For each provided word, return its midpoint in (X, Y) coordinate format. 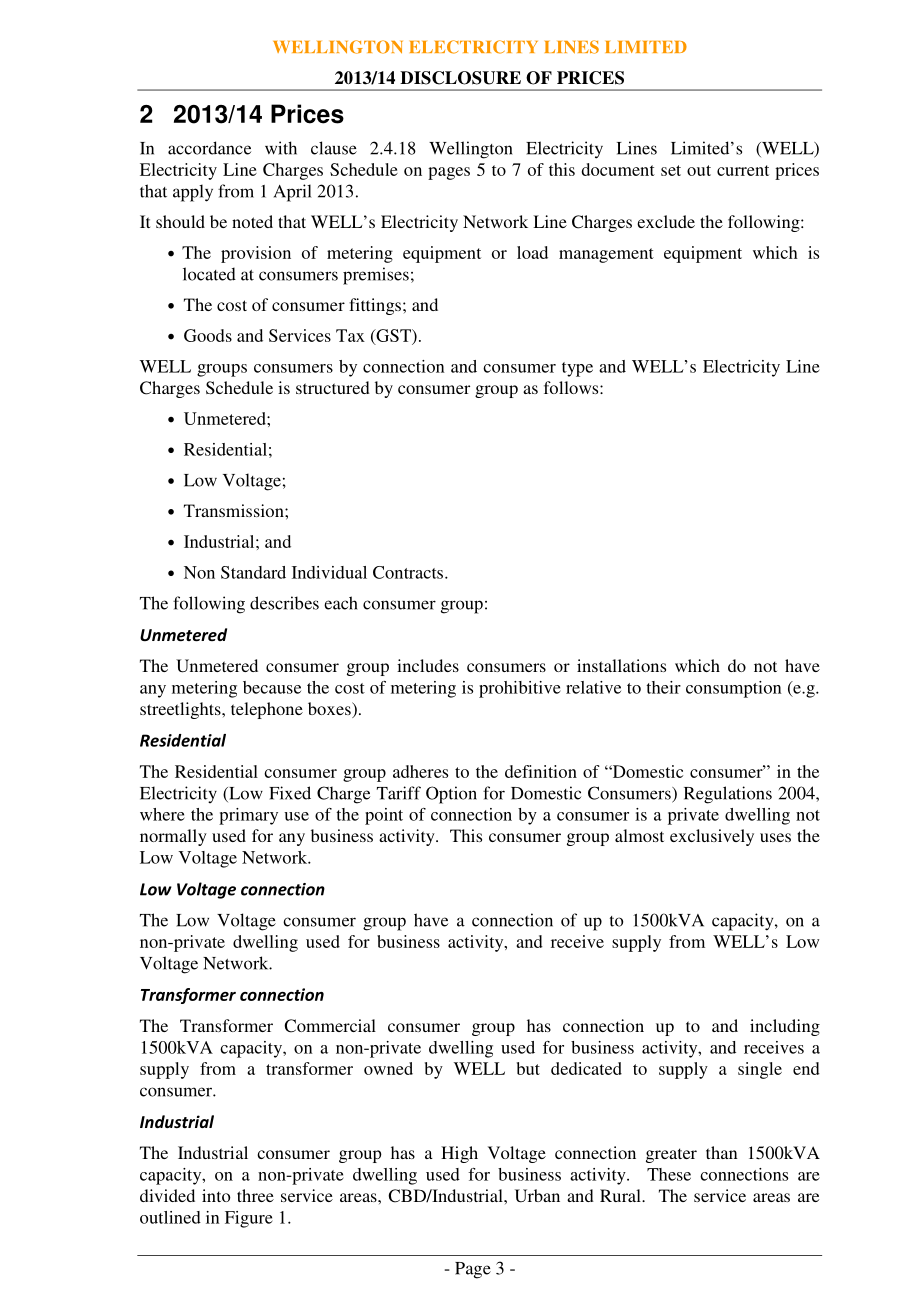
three (255, 1195)
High (459, 1154)
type (577, 369)
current (743, 170)
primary (248, 816)
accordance (209, 148)
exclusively (712, 837)
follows (572, 387)
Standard (253, 572)
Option (451, 795)
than (722, 1152)
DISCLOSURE (460, 78)
